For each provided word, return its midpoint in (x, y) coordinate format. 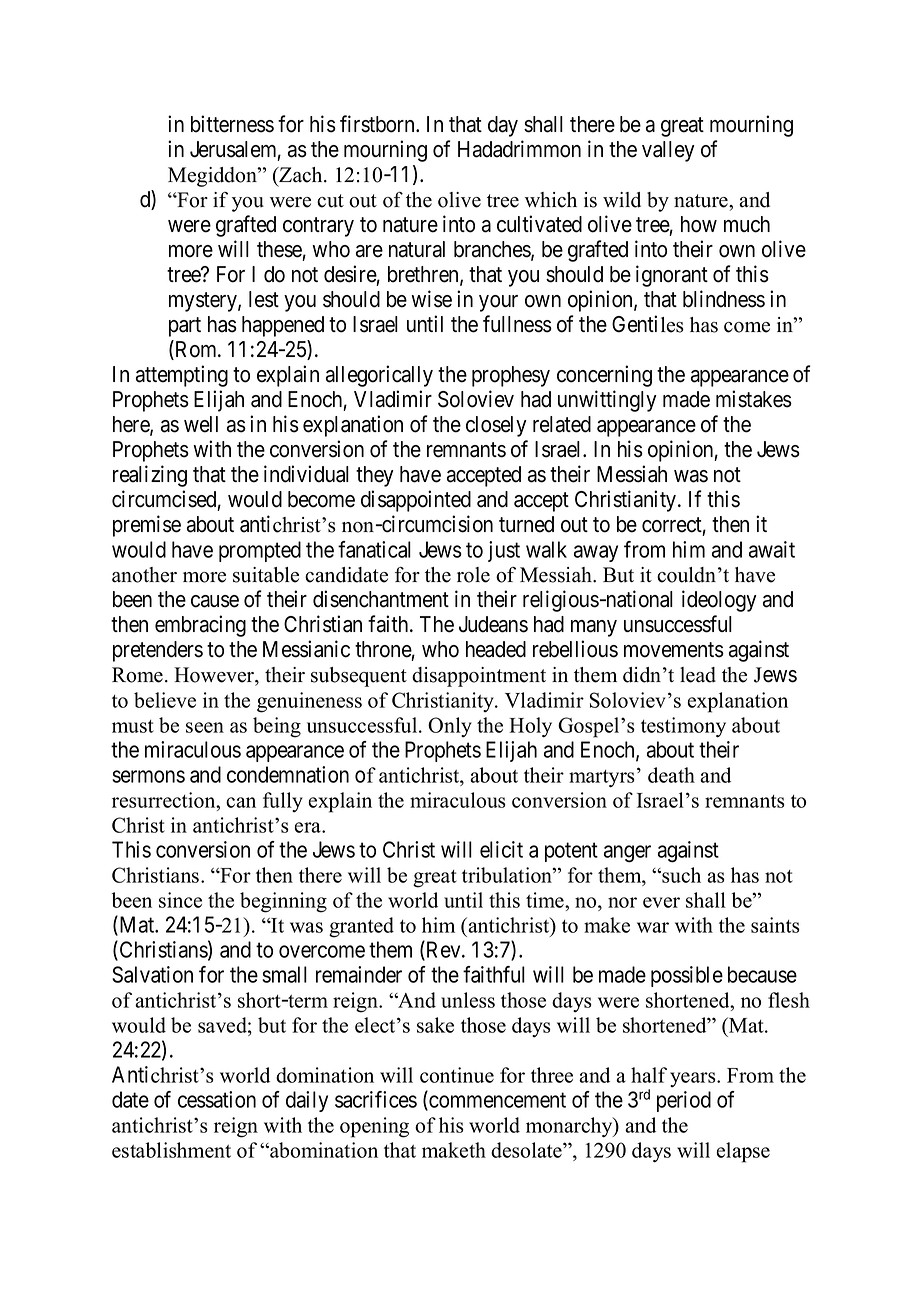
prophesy (511, 376)
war (653, 927)
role (473, 575)
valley (668, 151)
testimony (683, 727)
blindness (724, 299)
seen (205, 727)
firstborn (378, 124)
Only (450, 727)
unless (468, 1000)
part (185, 327)
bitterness (232, 124)
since (180, 900)
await (772, 549)
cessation (217, 1099)
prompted (260, 551)
